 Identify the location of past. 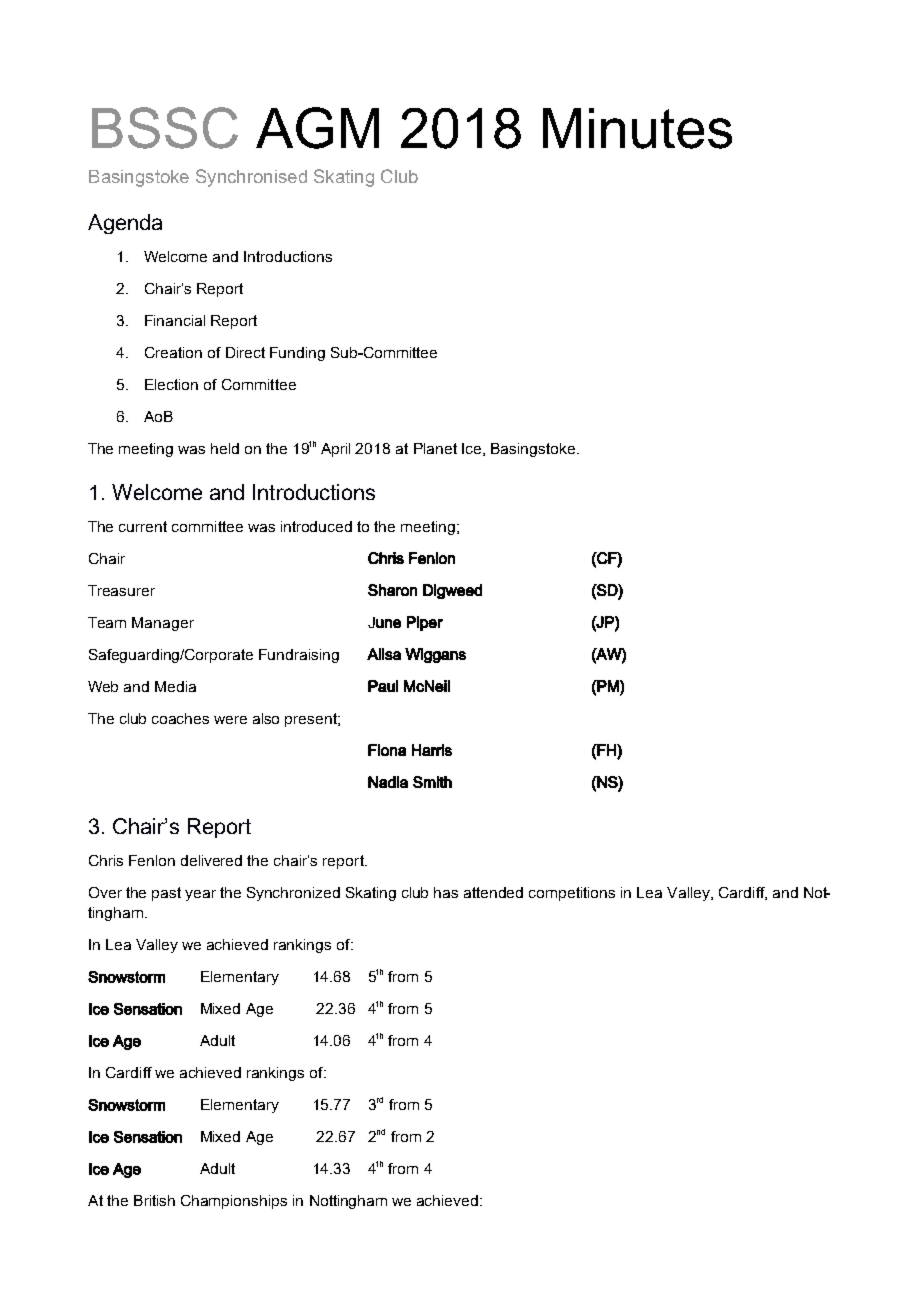
(166, 894).
